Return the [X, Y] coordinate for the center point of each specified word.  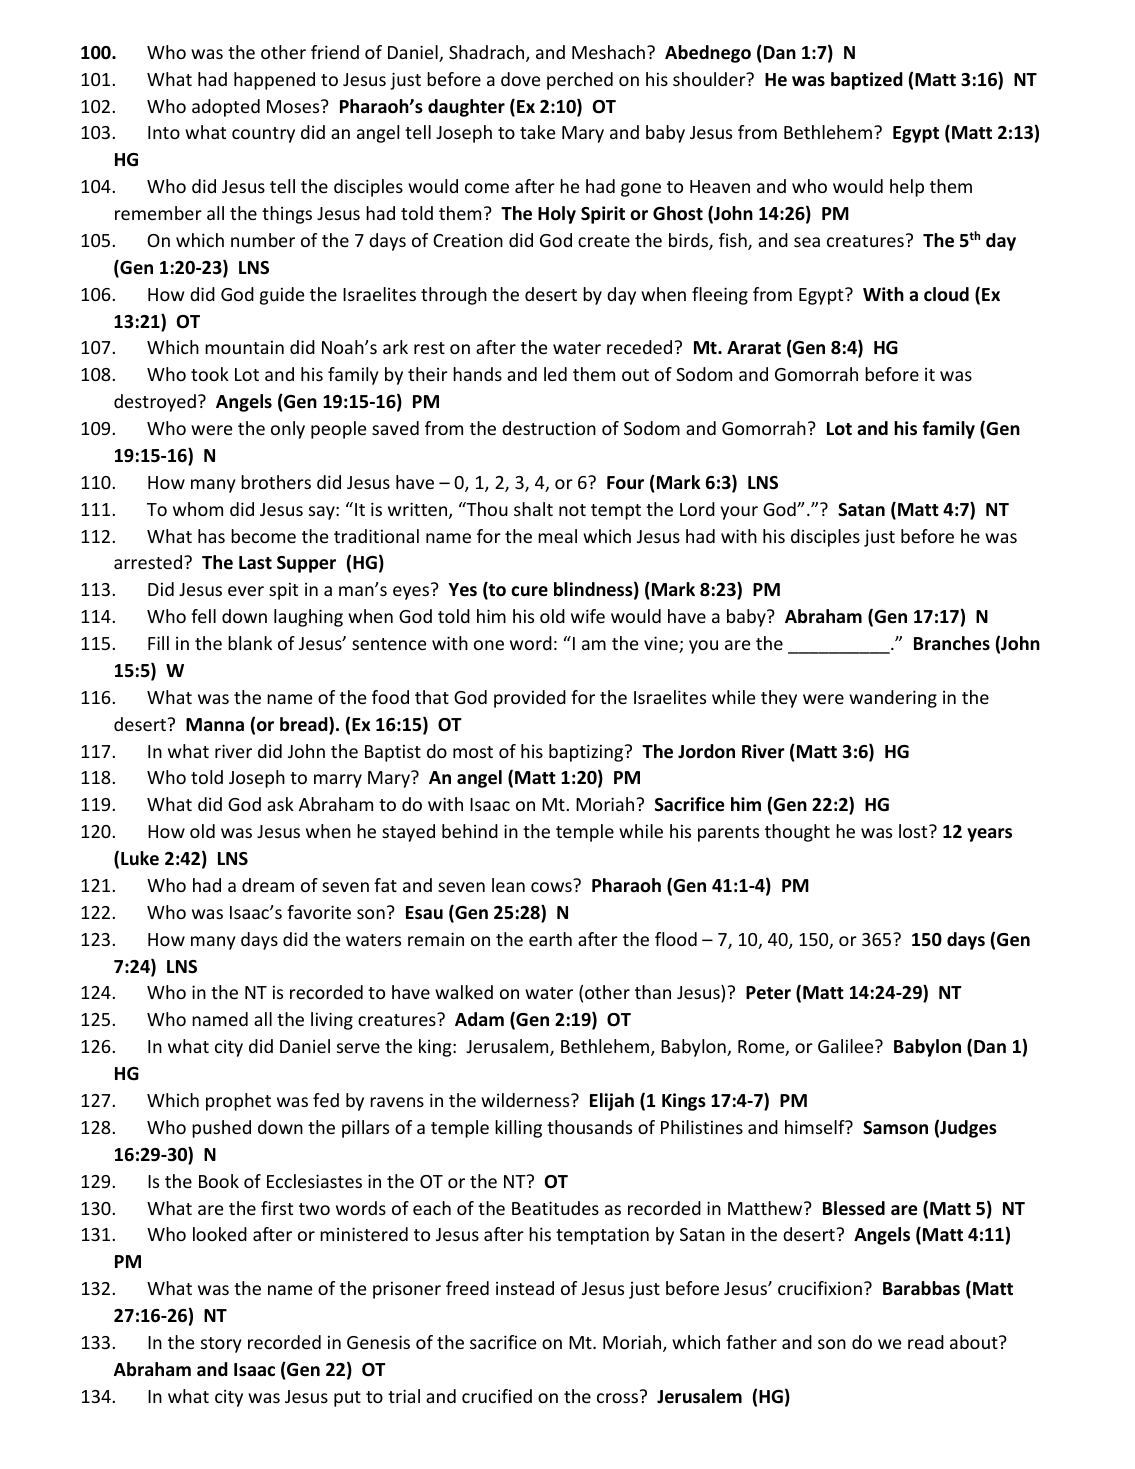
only [288, 430]
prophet [238, 1102]
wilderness [526, 1100]
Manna [215, 724]
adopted [226, 108]
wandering [893, 699]
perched [580, 81]
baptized [867, 81]
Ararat [754, 347]
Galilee [847, 1046]
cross [617, 1398]
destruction [549, 428]
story [221, 1345]
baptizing [587, 753]
